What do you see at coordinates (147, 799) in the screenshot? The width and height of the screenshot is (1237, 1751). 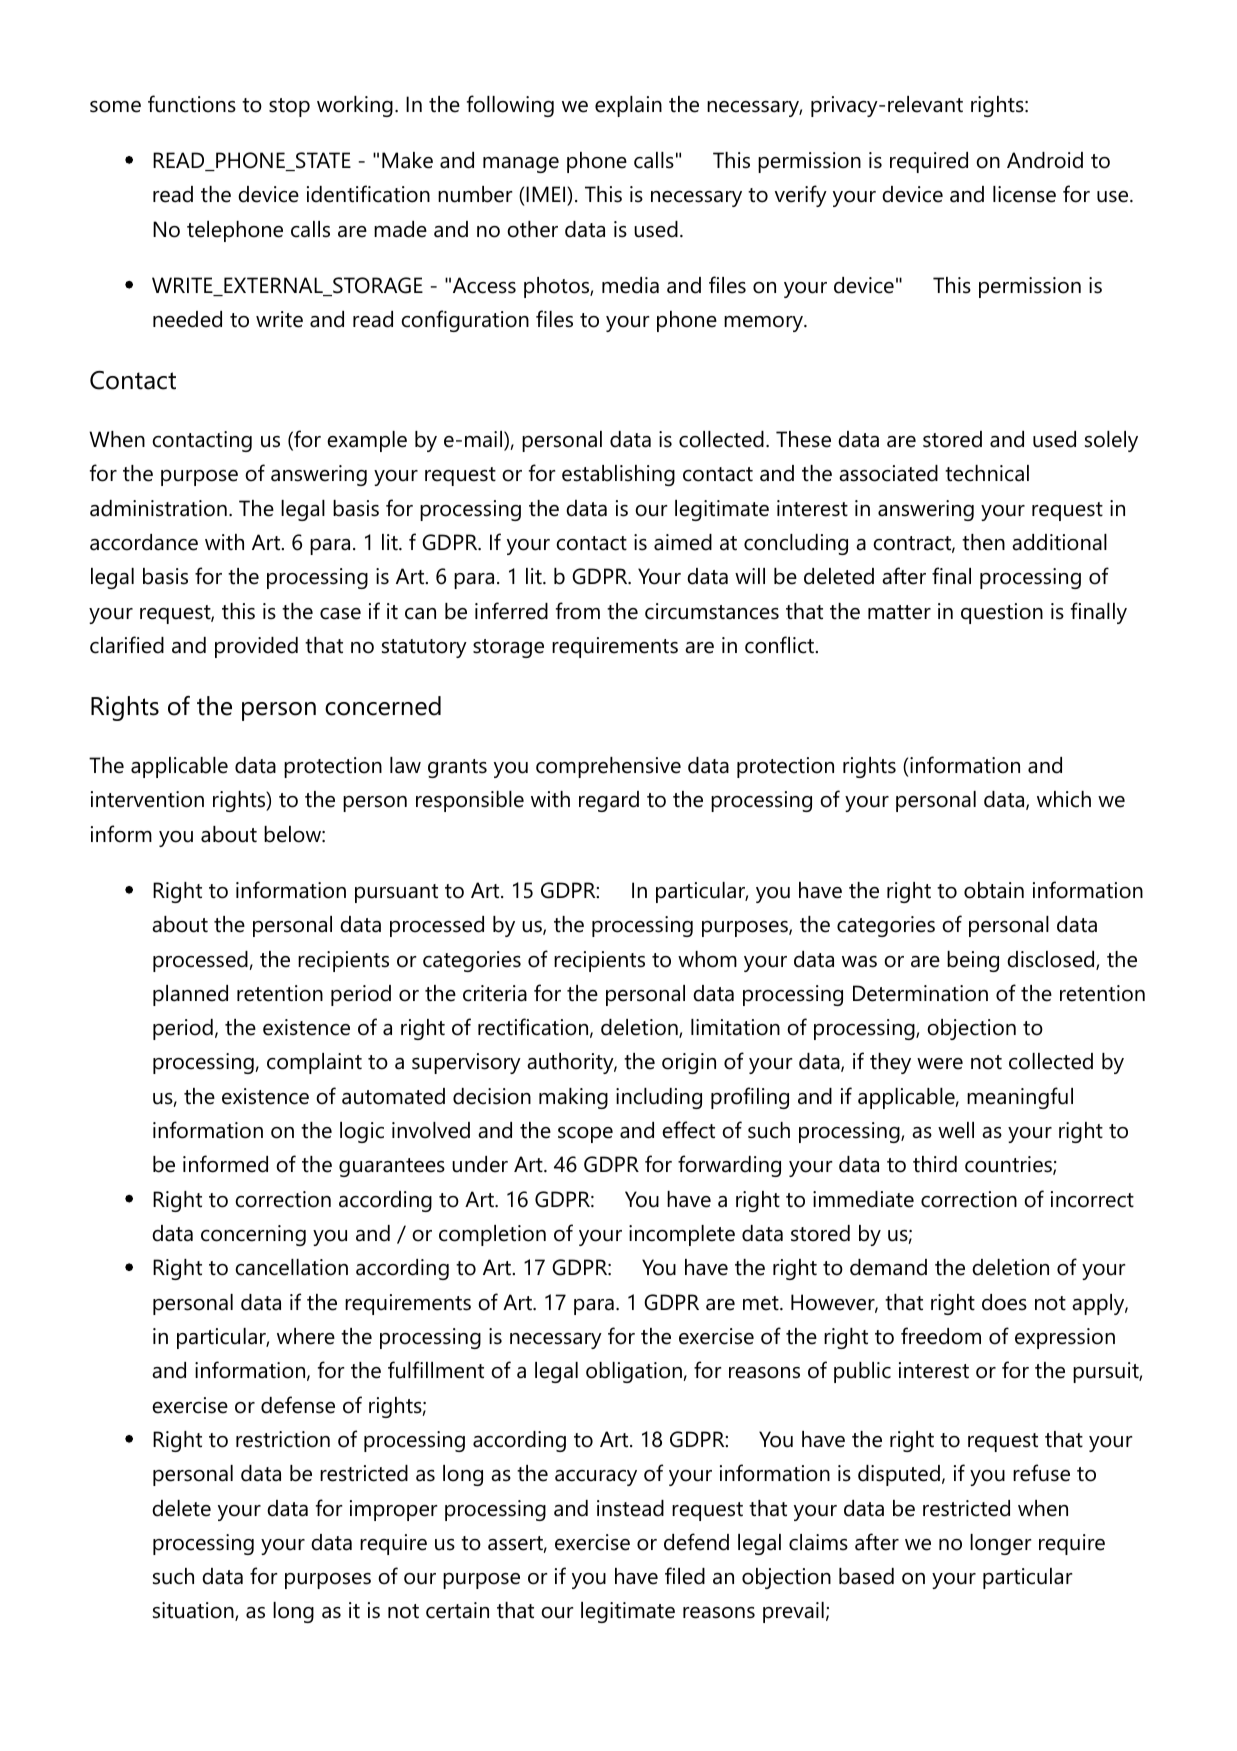 I see `intervention` at bounding box center [147, 799].
